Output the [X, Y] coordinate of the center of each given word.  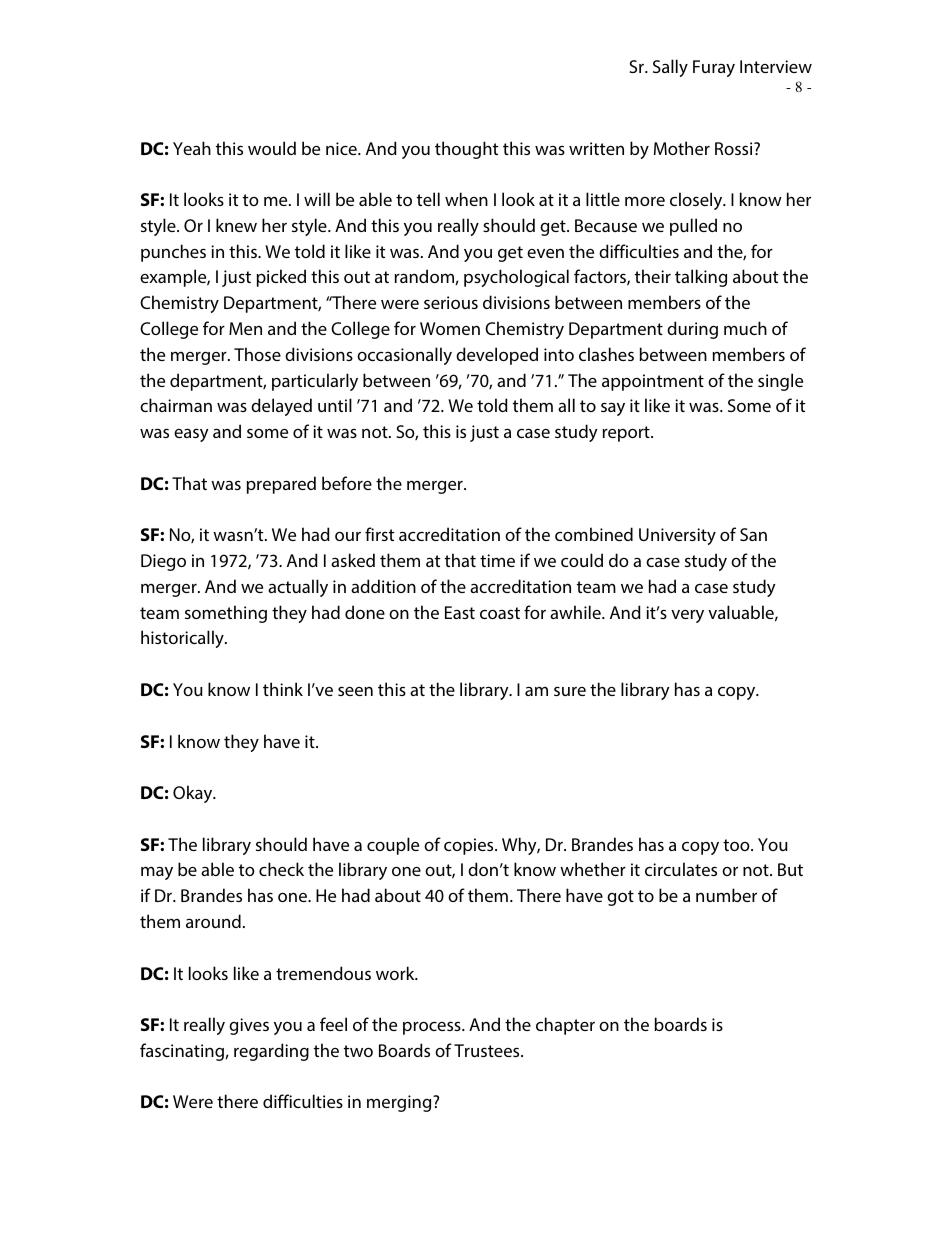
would [272, 148]
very [687, 616]
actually [298, 588]
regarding [271, 1052]
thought [466, 150]
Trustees [488, 1050]
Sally [670, 68]
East [460, 612]
